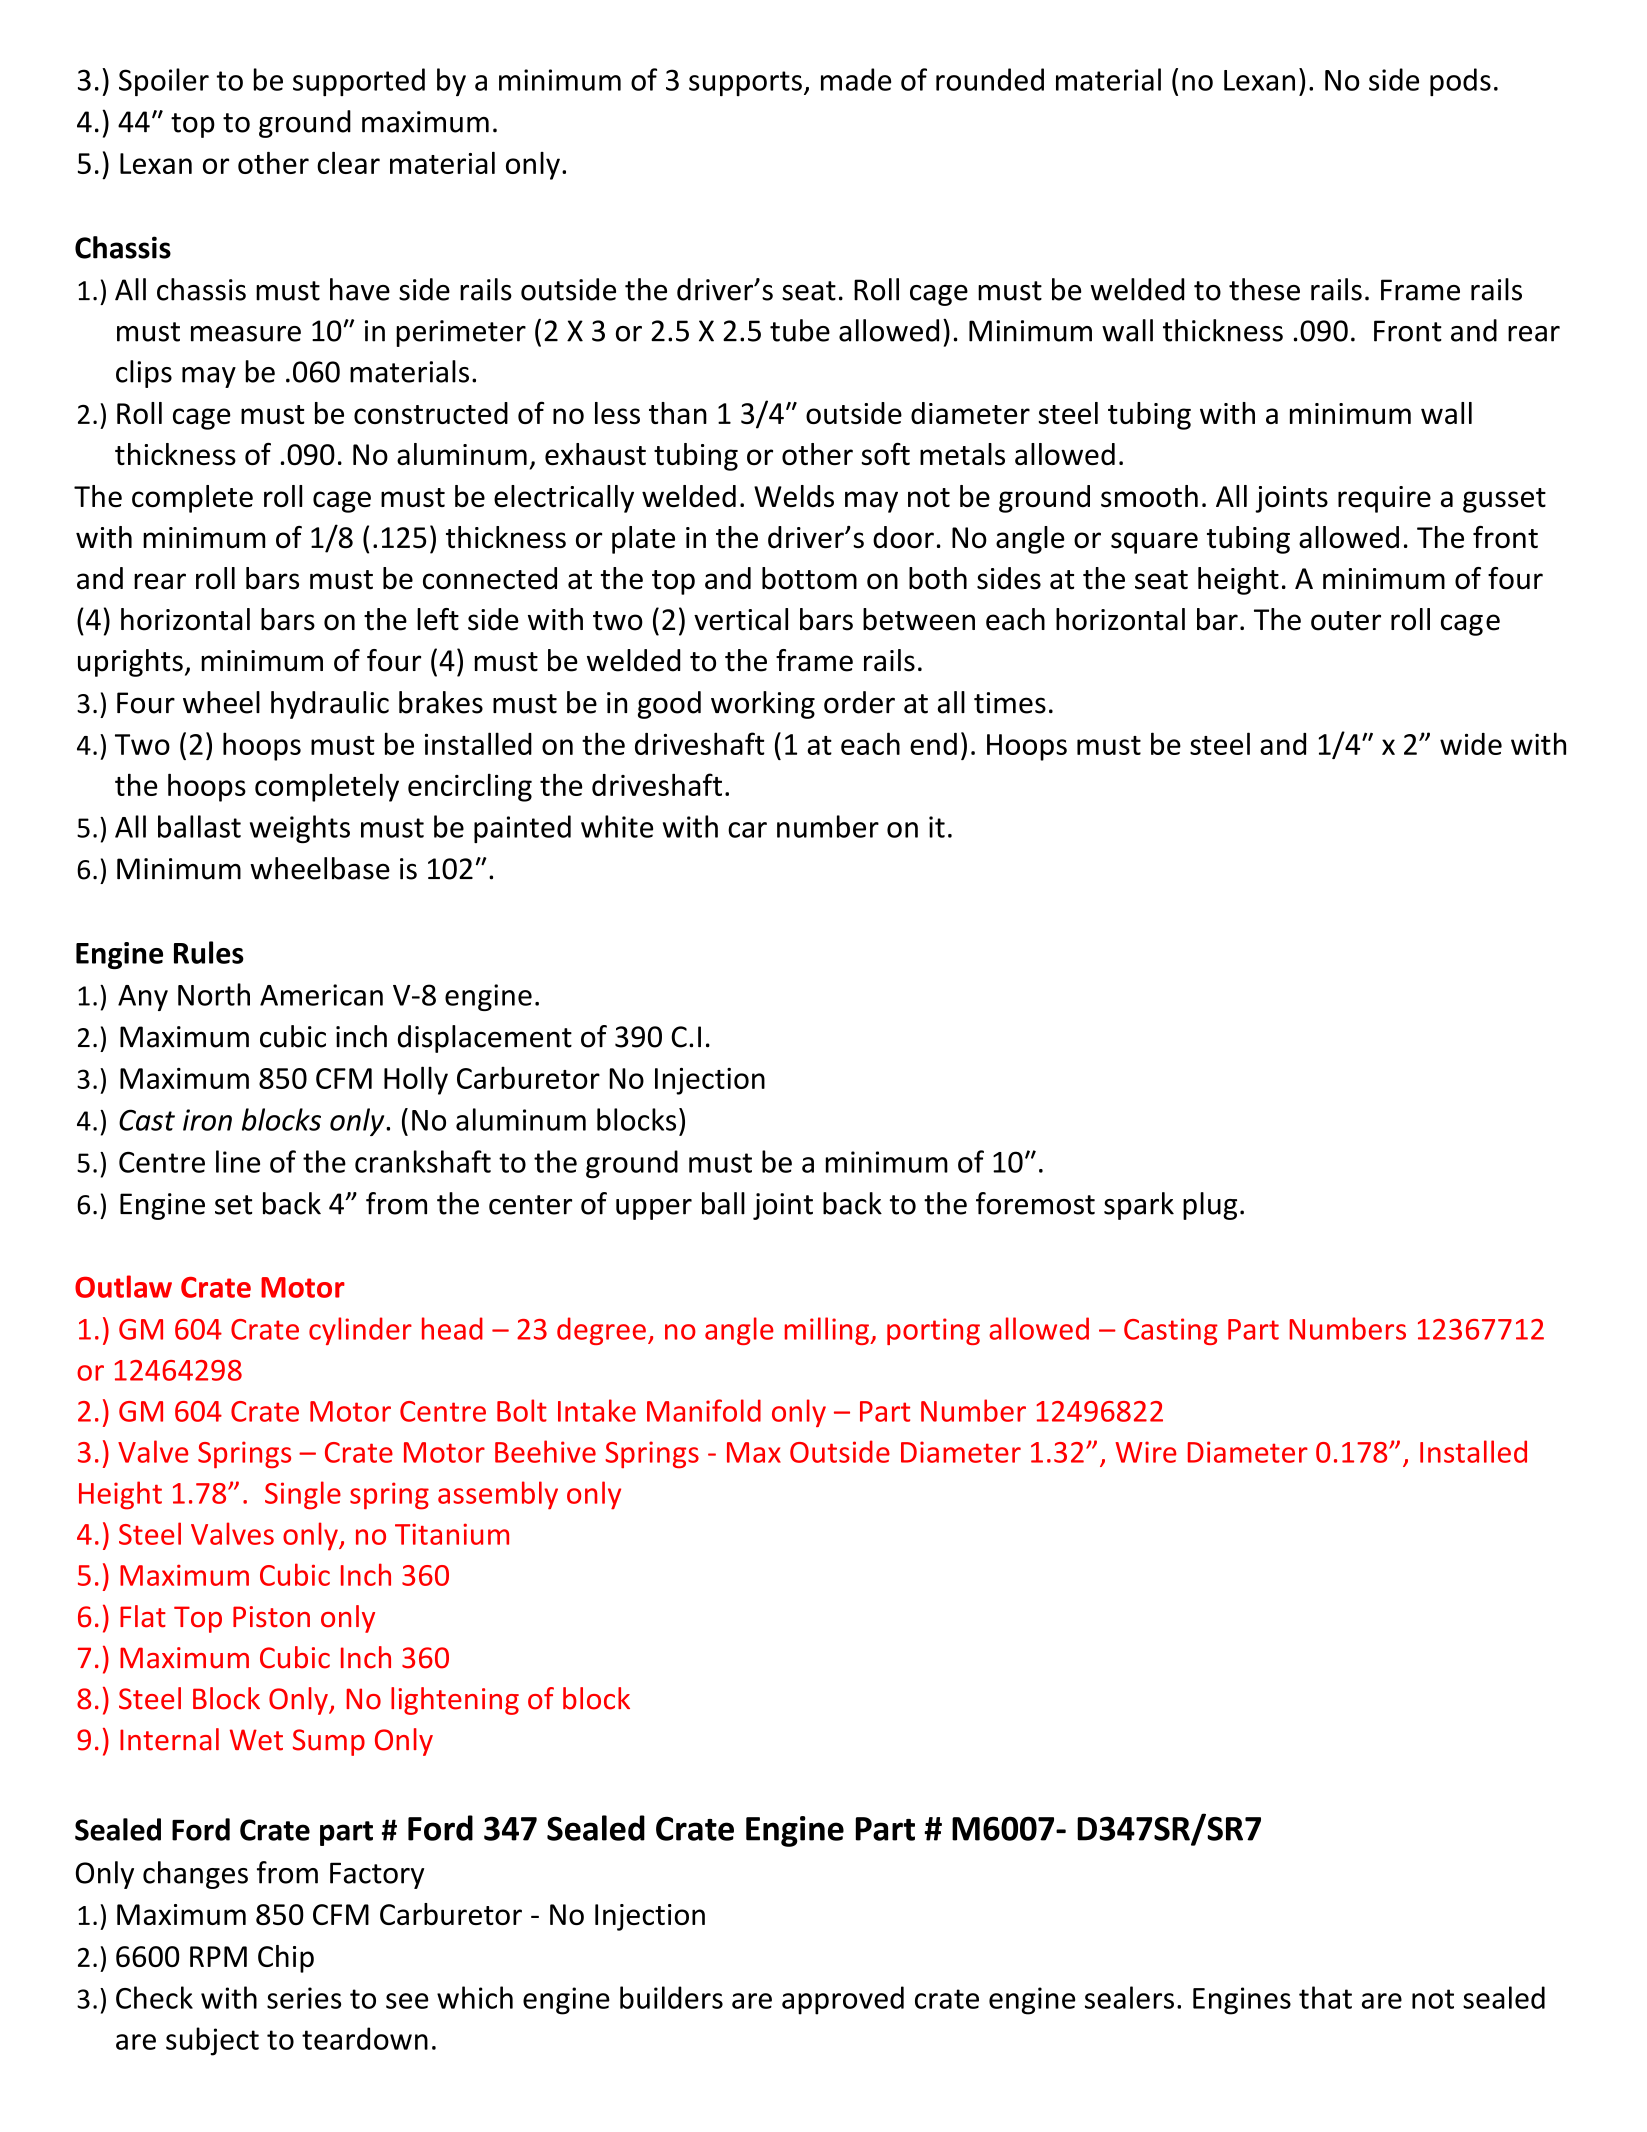  I want to click on plug, so click(1210, 1206).
